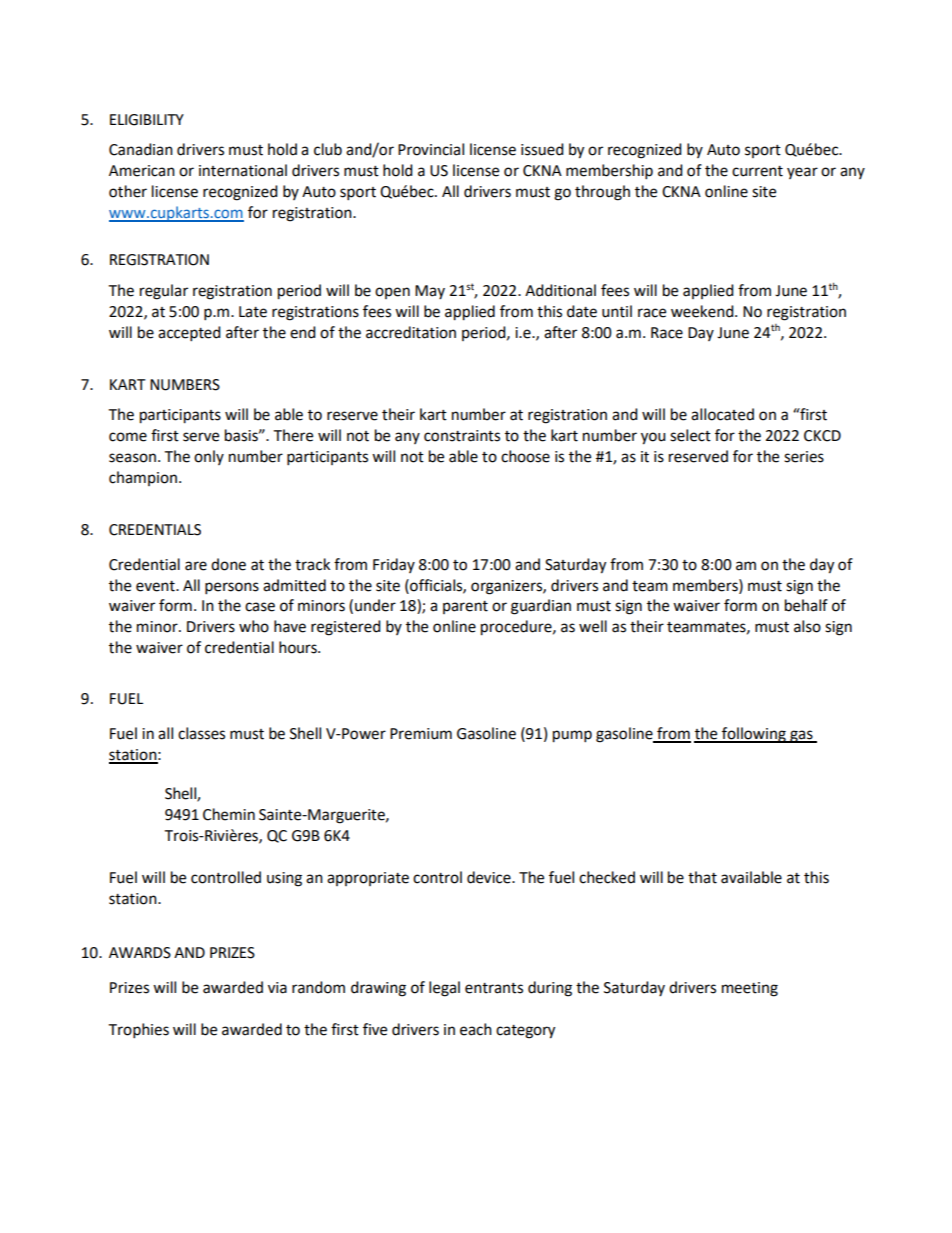  I want to click on behalf, so click(806, 605).
